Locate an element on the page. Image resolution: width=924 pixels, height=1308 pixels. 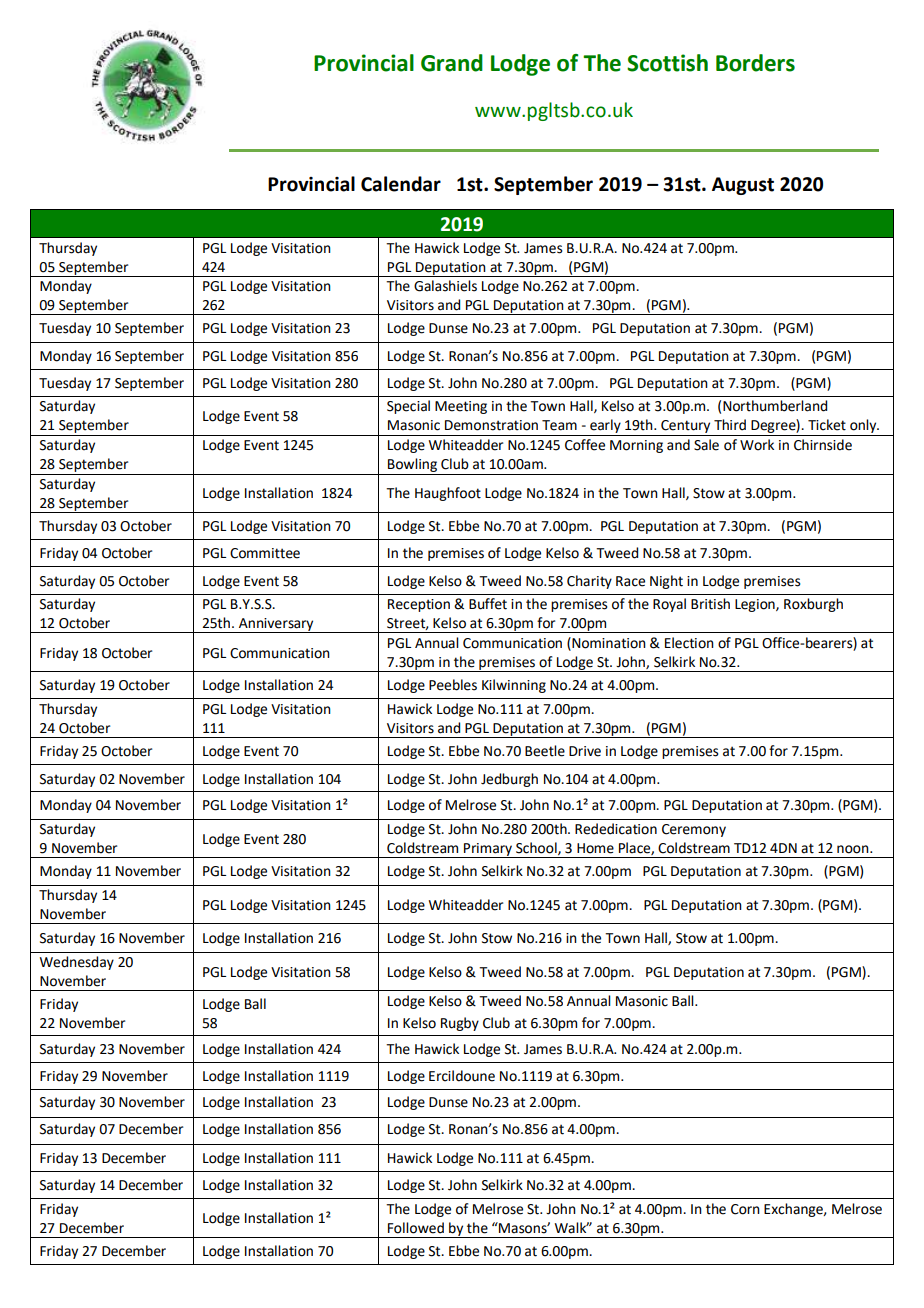
Anniversary is located at coordinates (276, 625).
